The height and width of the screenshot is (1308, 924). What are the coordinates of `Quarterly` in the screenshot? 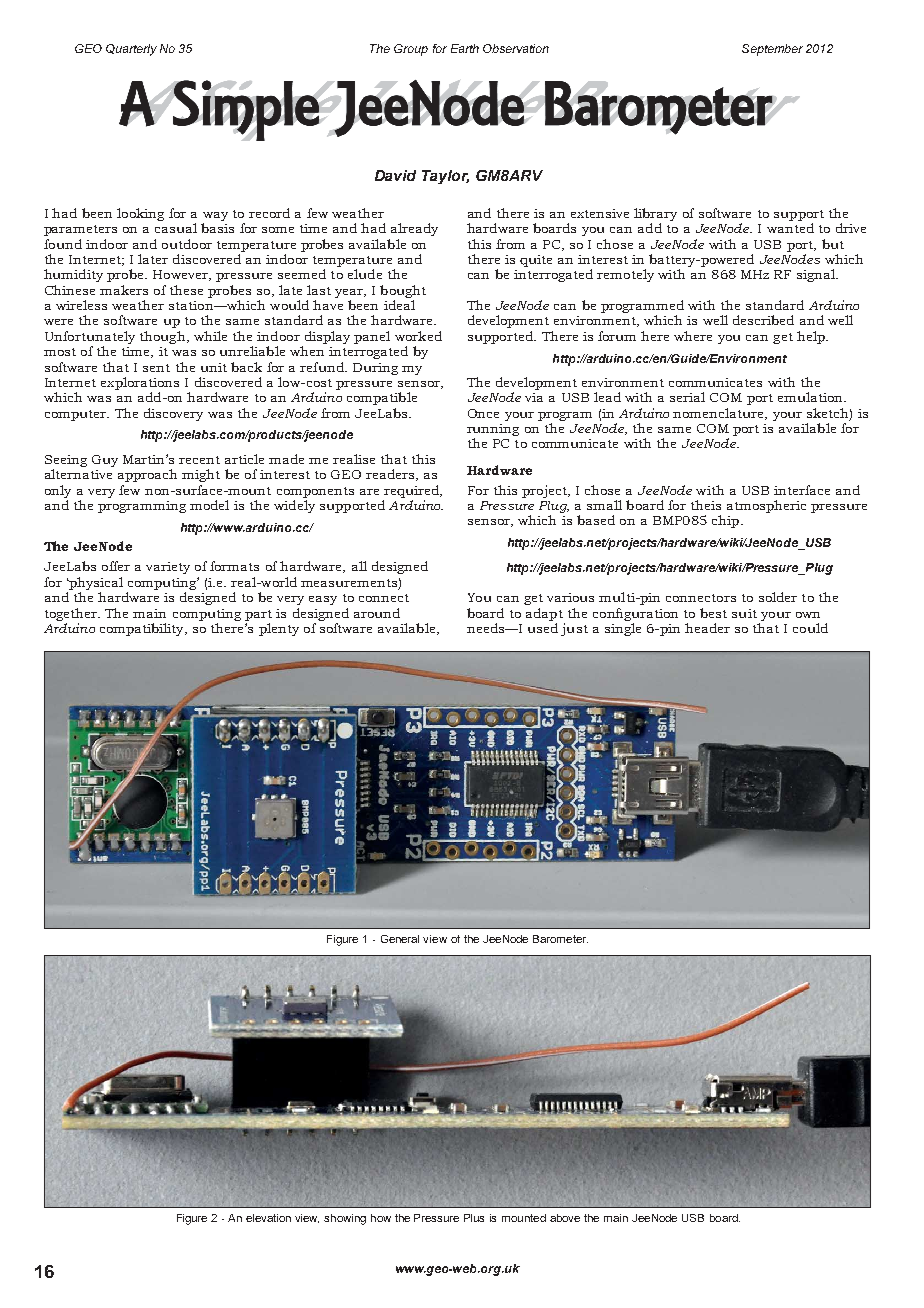 It's located at (131, 50).
